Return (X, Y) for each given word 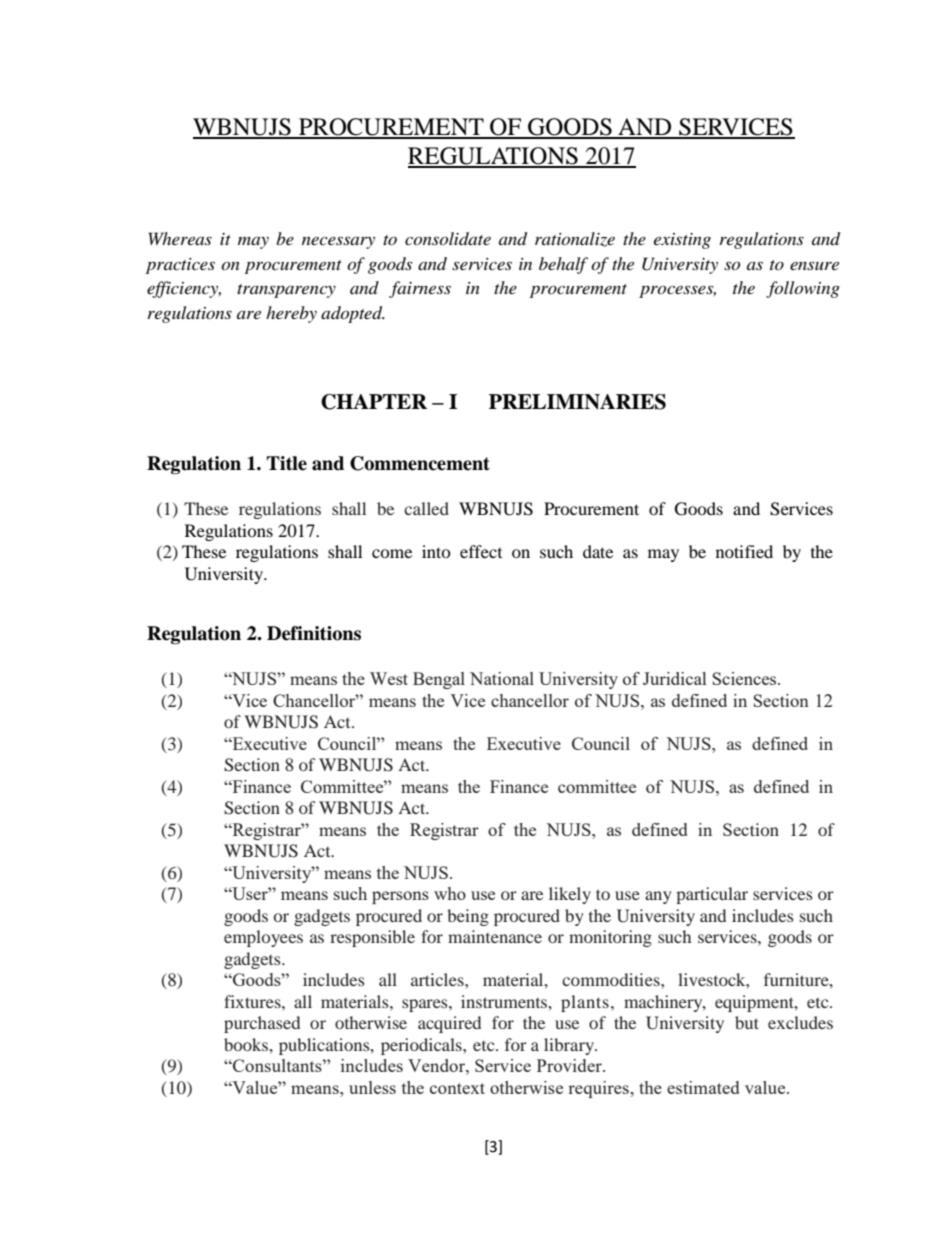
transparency (286, 291)
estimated (703, 1087)
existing (682, 241)
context (457, 1088)
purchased (262, 1024)
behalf (563, 265)
